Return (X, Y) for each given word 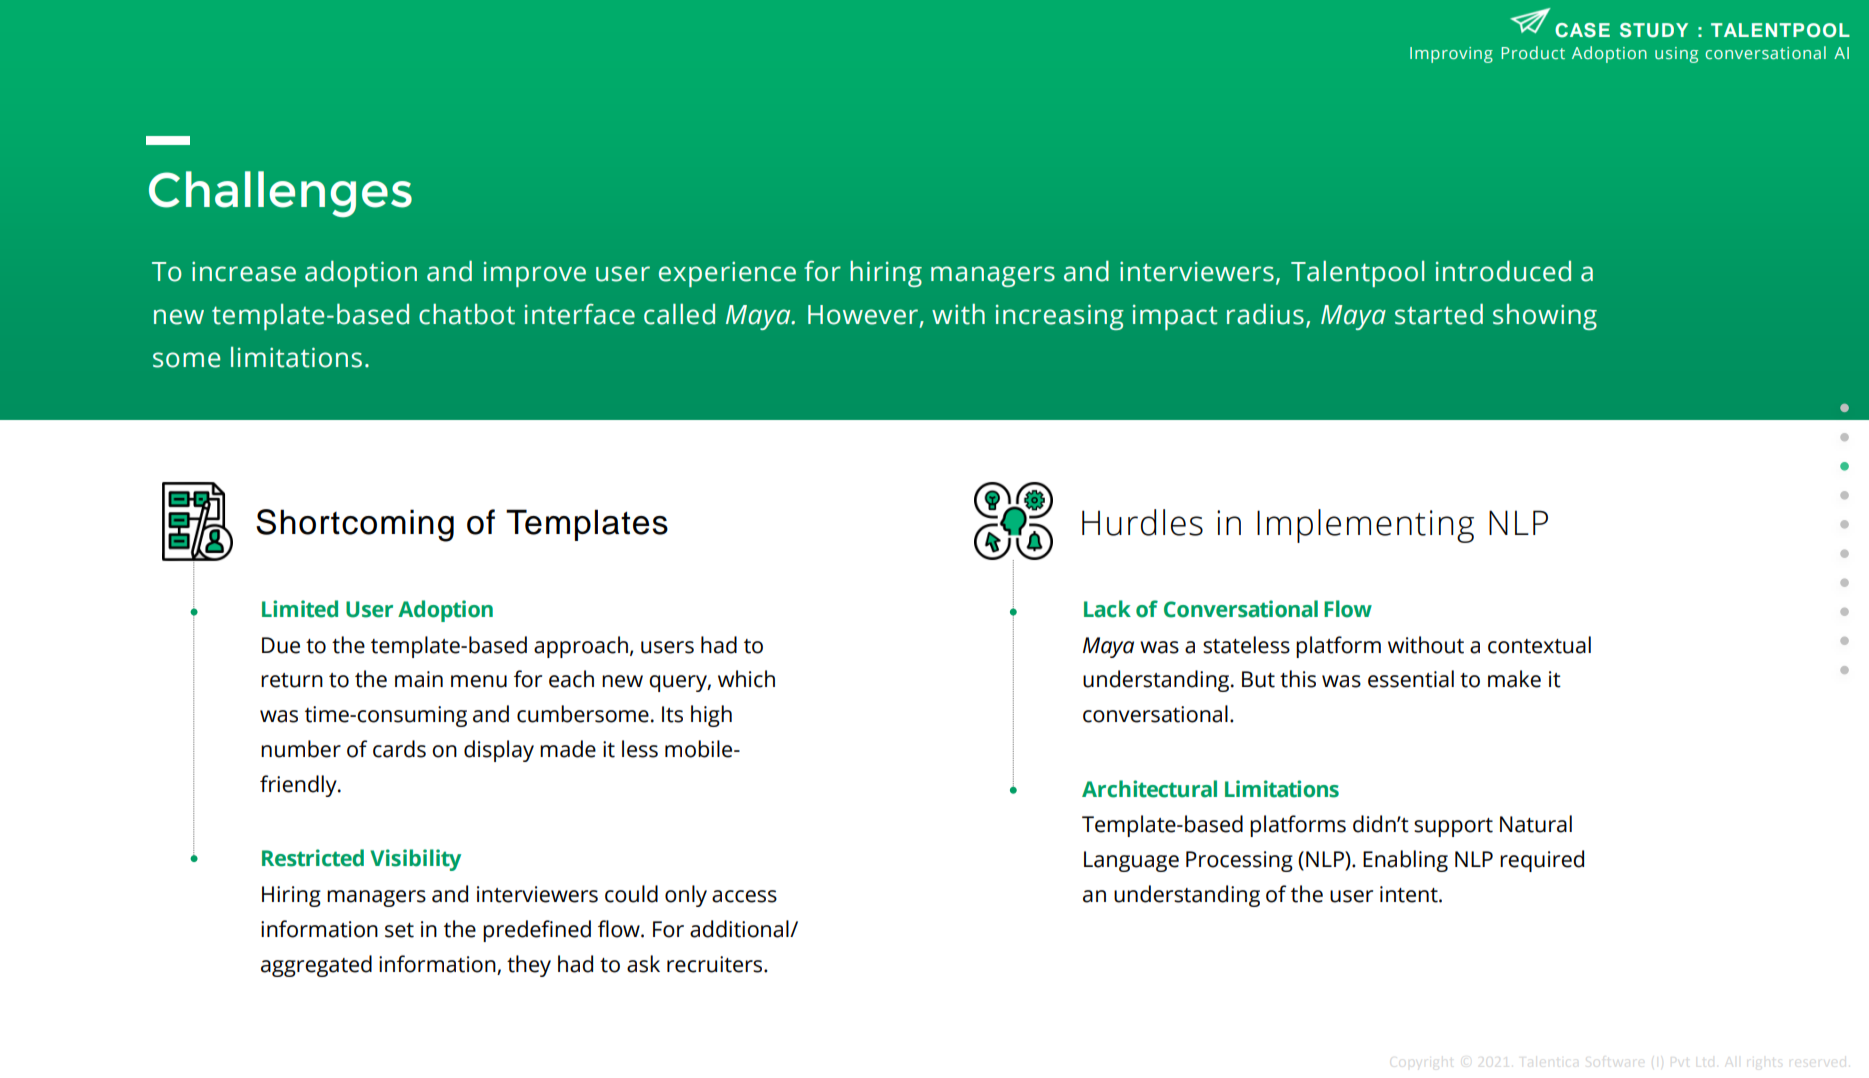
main (419, 679)
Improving (1451, 55)
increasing (1060, 317)
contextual (1539, 645)
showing (1545, 317)
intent (1410, 894)
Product (1533, 52)
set (399, 930)
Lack (1107, 609)
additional (740, 929)
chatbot (467, 314)
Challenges (280, 194)
